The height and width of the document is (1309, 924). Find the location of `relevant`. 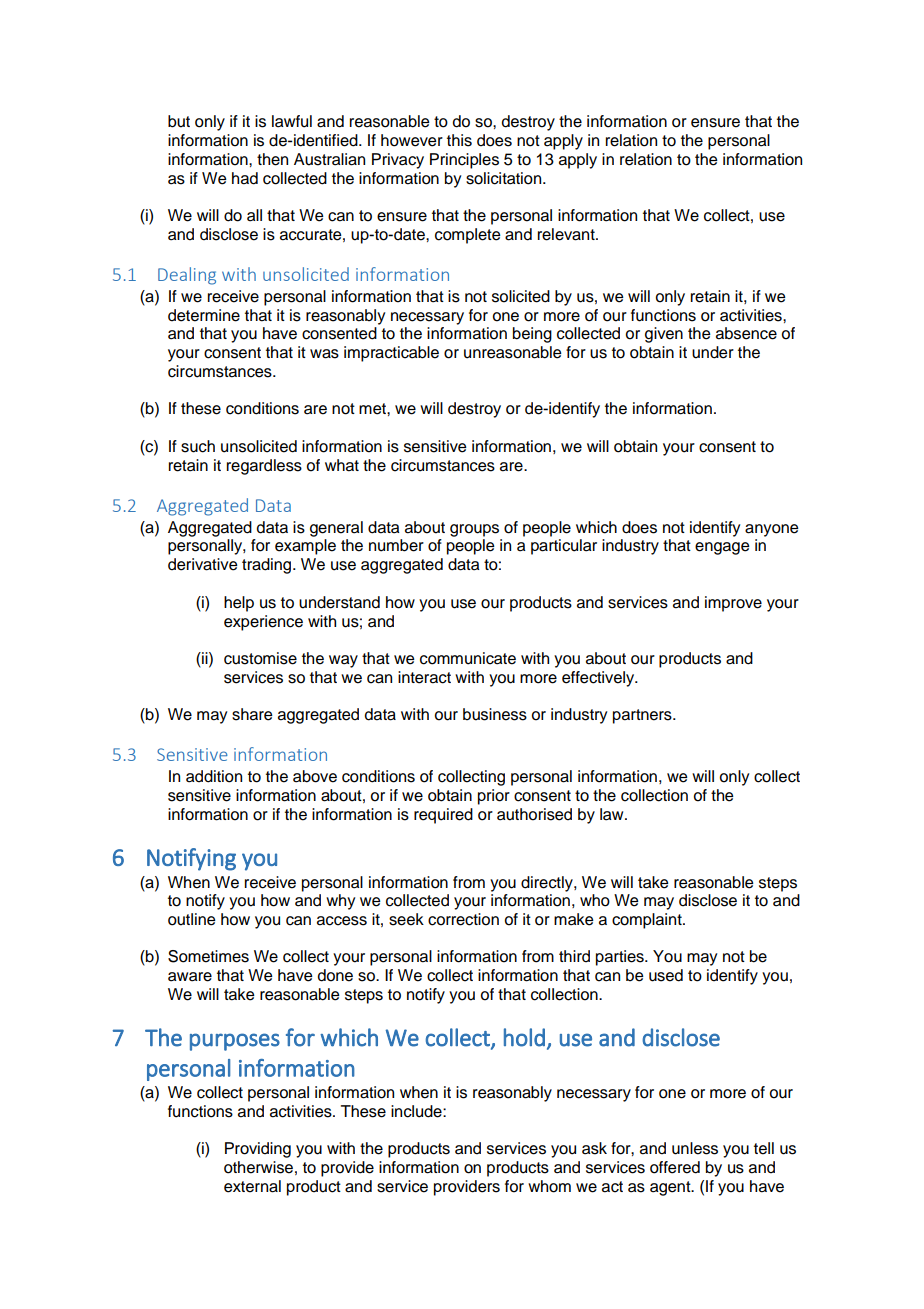

relevant is located at coordinates (567, 234).
